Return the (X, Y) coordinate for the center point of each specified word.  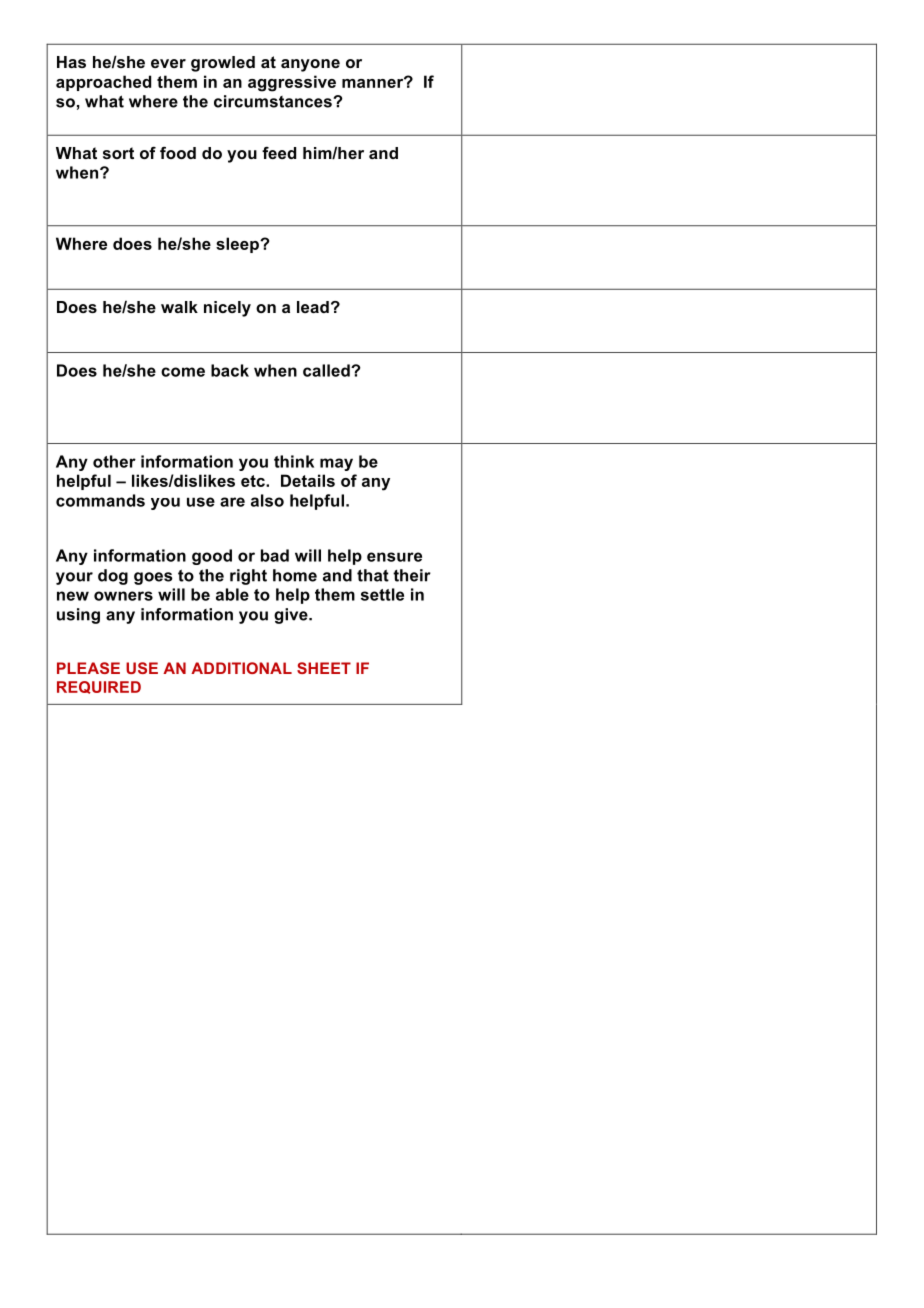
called (327, 370)
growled (223, 64)
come (183, 372)
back (230, 370)
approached (103, 83)
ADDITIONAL (241, 668)
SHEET (324, 668)
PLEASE (88, 668)
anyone (310, 65)
